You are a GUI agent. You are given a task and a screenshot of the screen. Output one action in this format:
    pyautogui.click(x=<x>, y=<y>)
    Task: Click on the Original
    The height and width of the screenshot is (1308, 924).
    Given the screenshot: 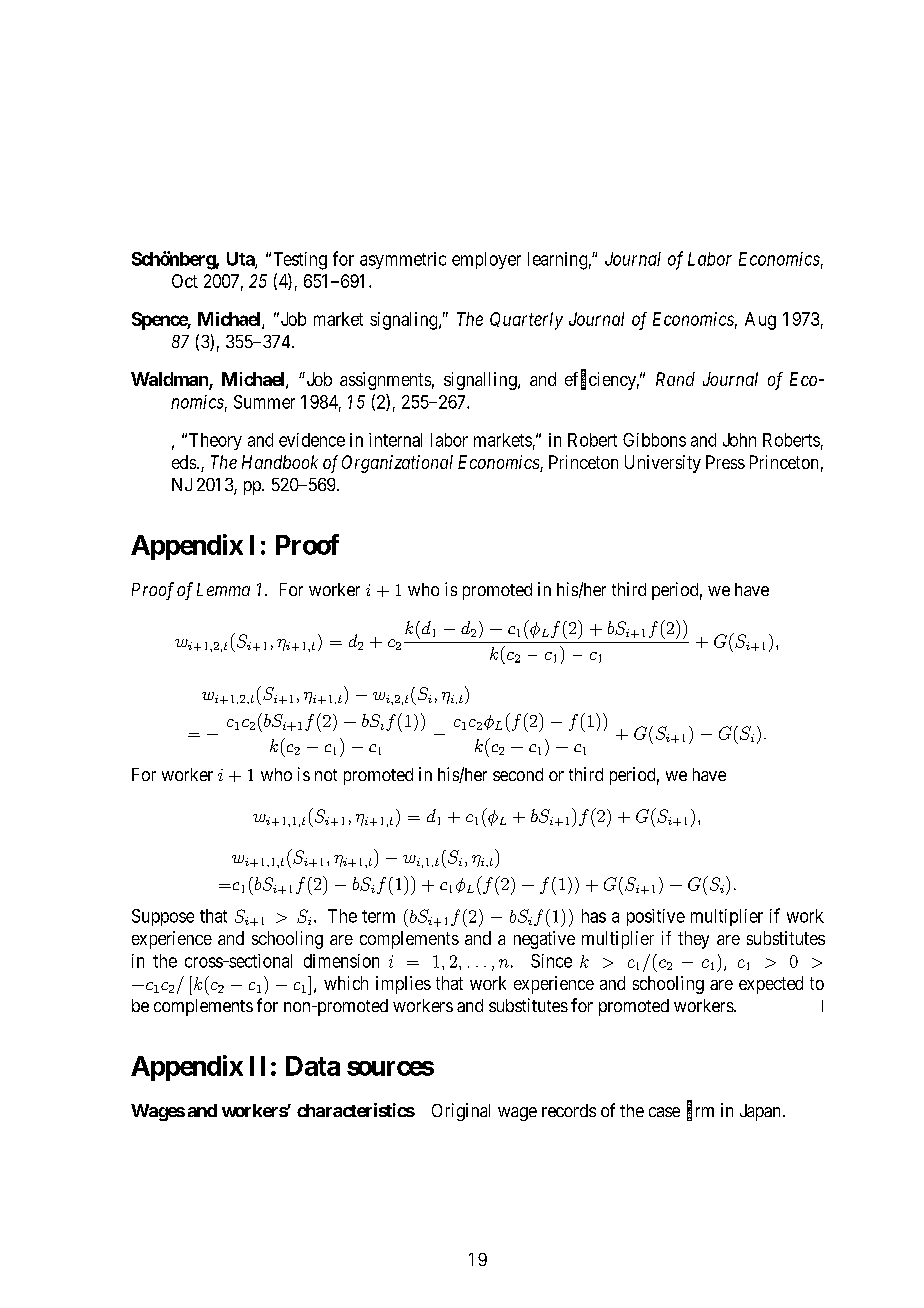 What is the action you would take?
    pyautogui.click(x=461, y=1112)
